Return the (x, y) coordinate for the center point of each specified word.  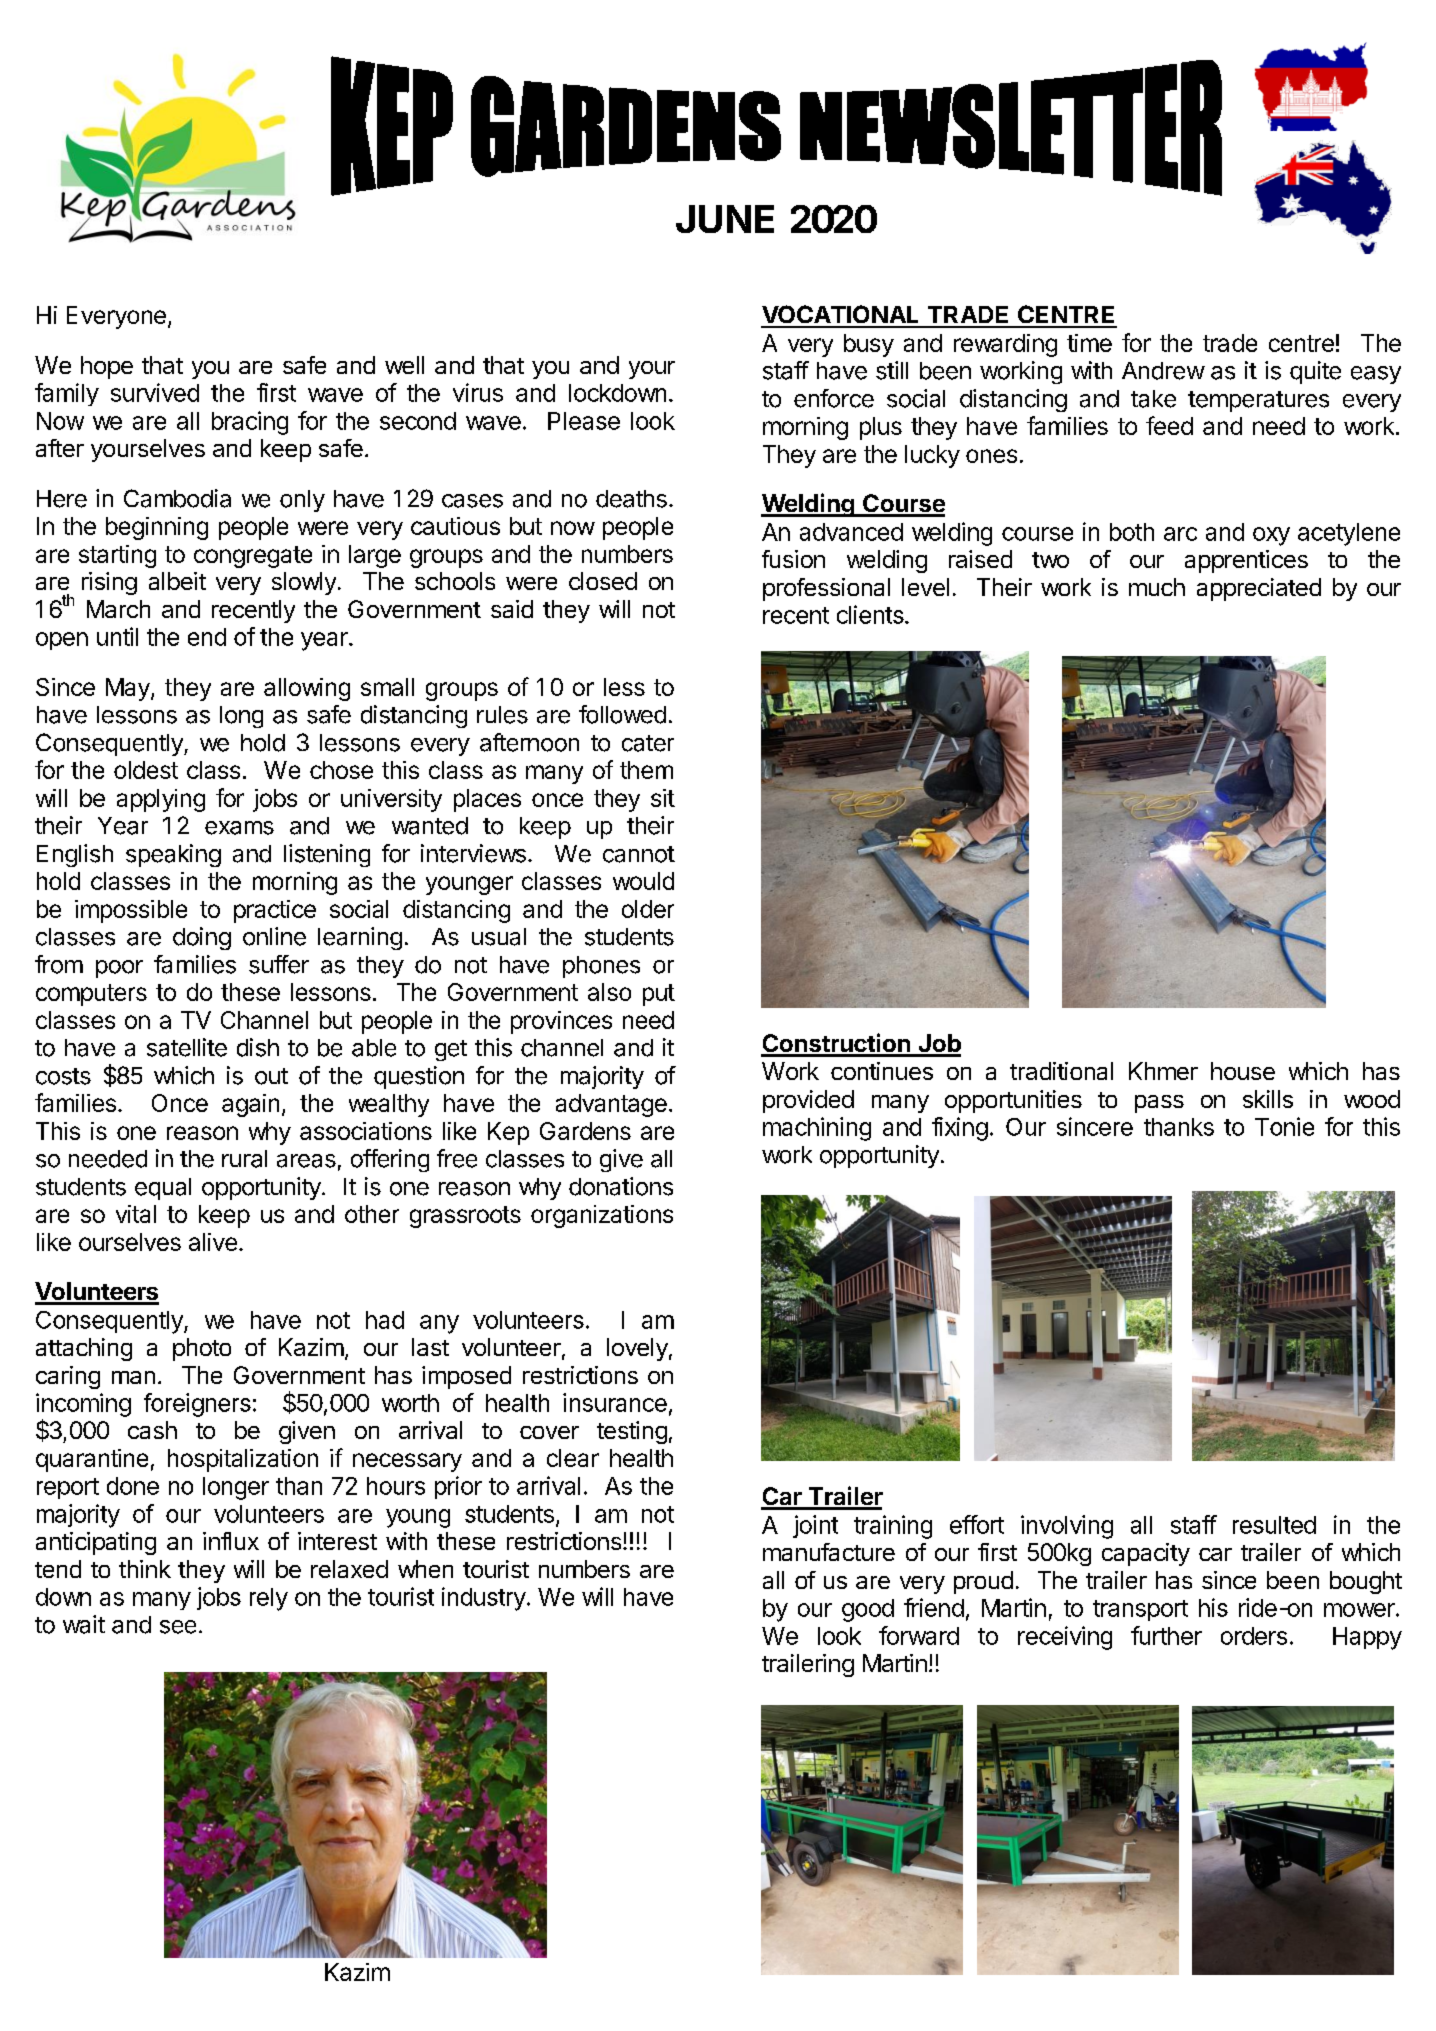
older (648, 909)
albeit (177, 581)
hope (107, 367)
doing (202, 938)
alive (213, 1242)
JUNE (725, 219)
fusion (793, 559)
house (1243, 1071)
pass (1159, 1104)
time (1089, 343)
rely (269, 1599)
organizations (602, 1216)
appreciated (1259, 589)
